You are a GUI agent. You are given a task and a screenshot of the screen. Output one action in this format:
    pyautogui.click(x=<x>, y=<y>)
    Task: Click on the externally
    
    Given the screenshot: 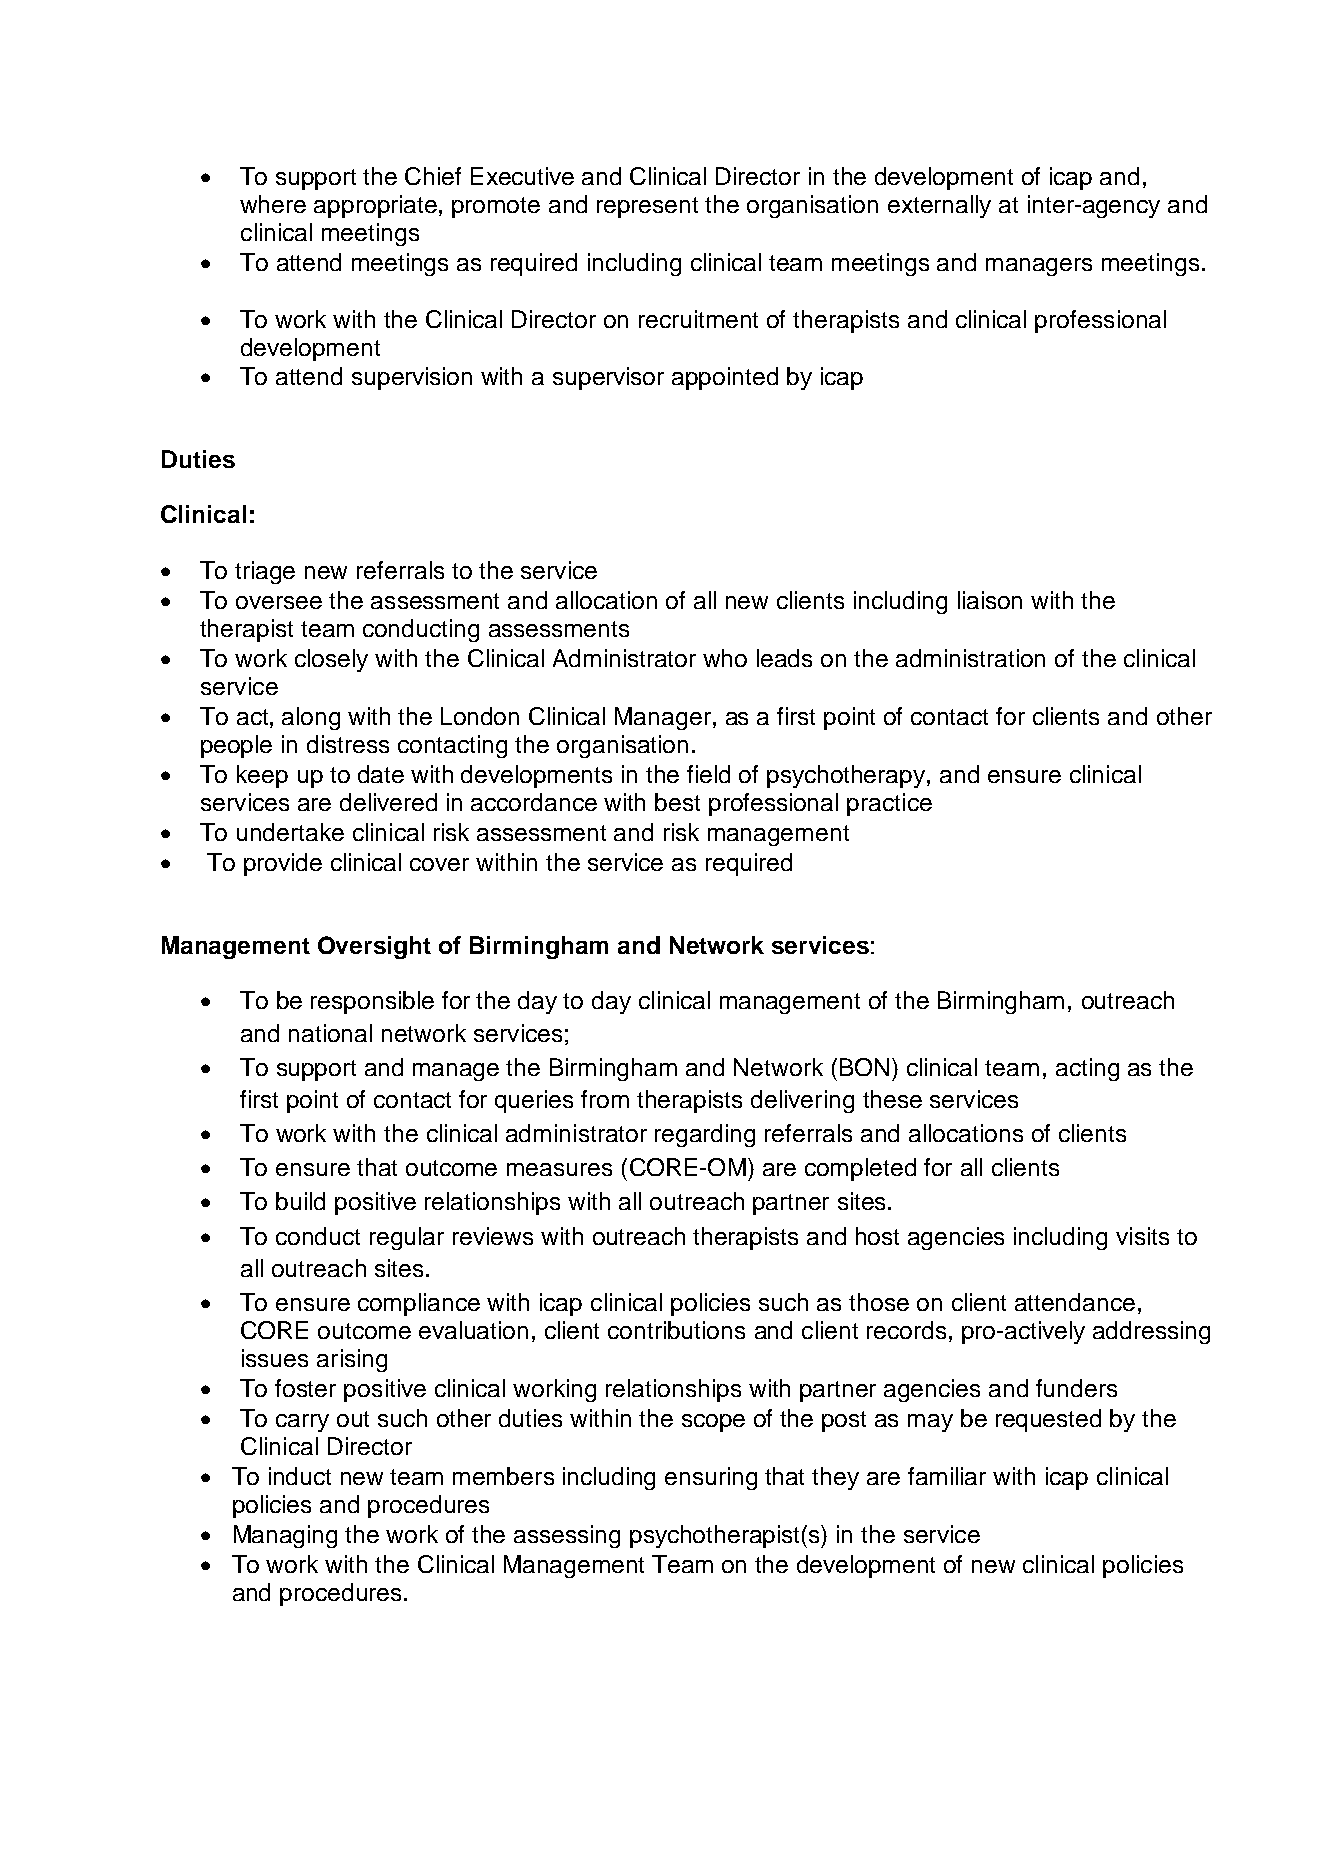 What is the action you would take?
    pyautogui.click(x=939, y=206)
